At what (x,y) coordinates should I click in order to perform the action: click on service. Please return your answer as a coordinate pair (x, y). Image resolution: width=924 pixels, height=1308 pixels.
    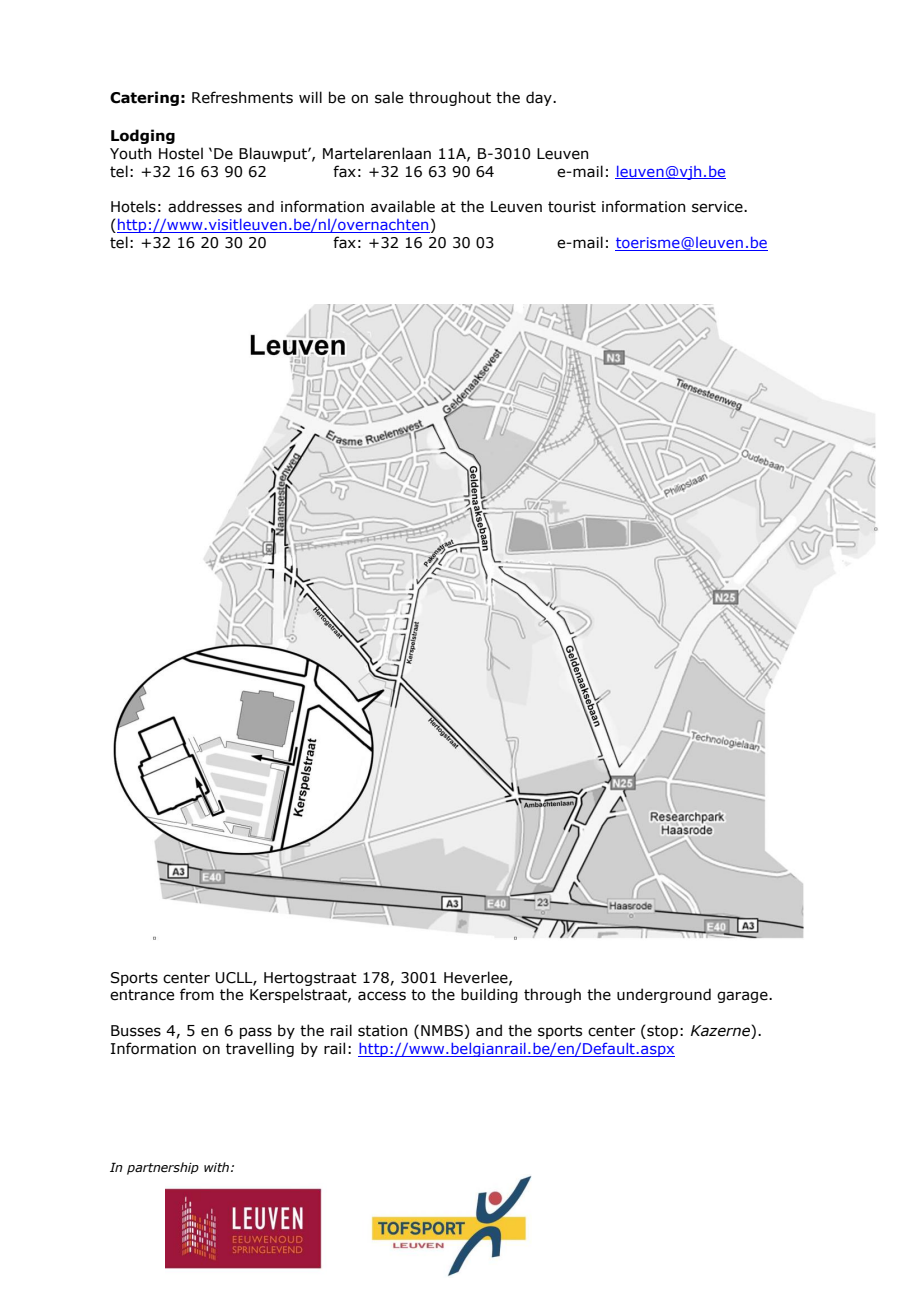
    Looking at the image, I should click on (718, 207).
